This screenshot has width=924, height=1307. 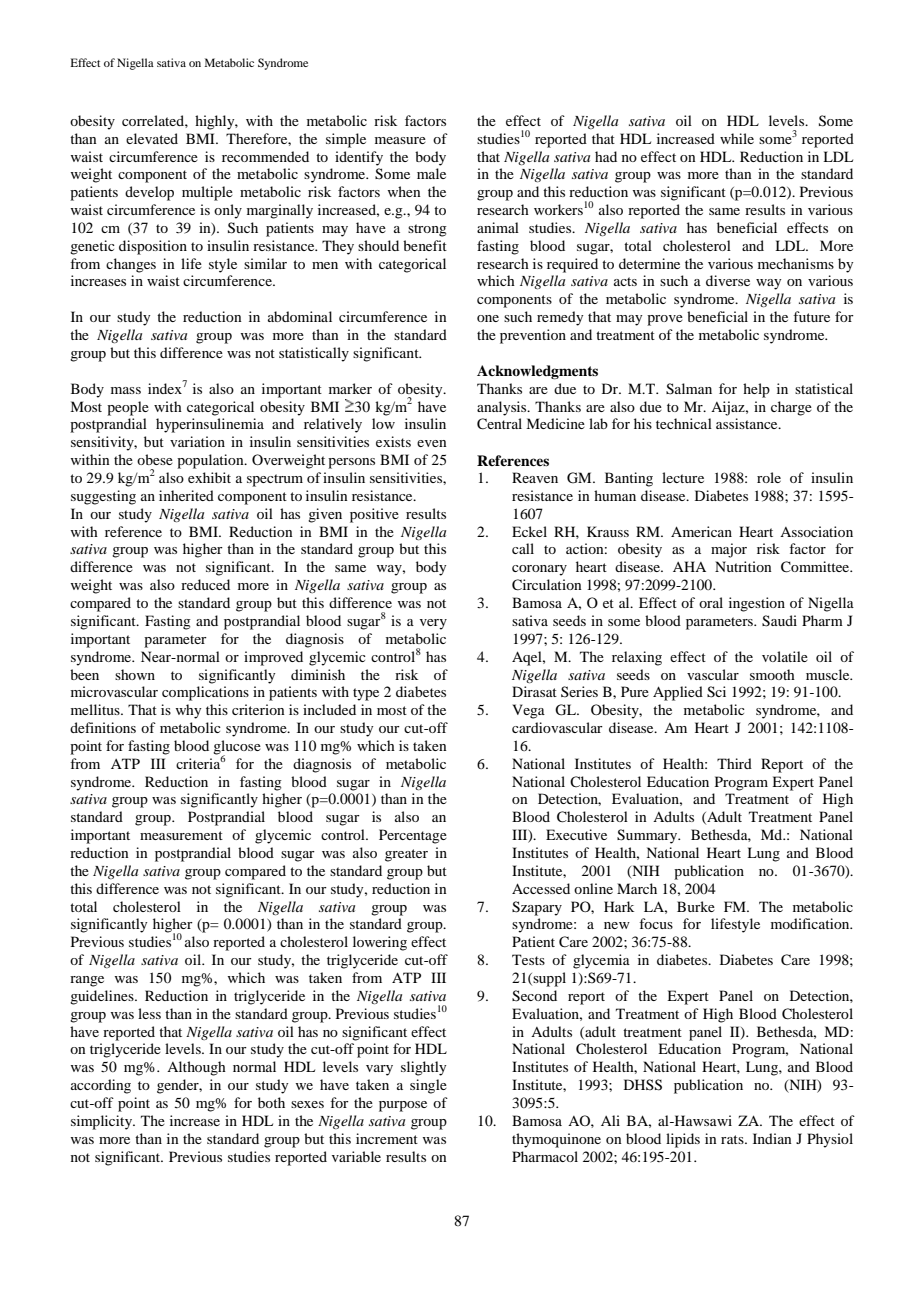 What do you see at coordinates (413, 836) in the screenshot?
I see `Percentage` at bounding box center [413, 836].
